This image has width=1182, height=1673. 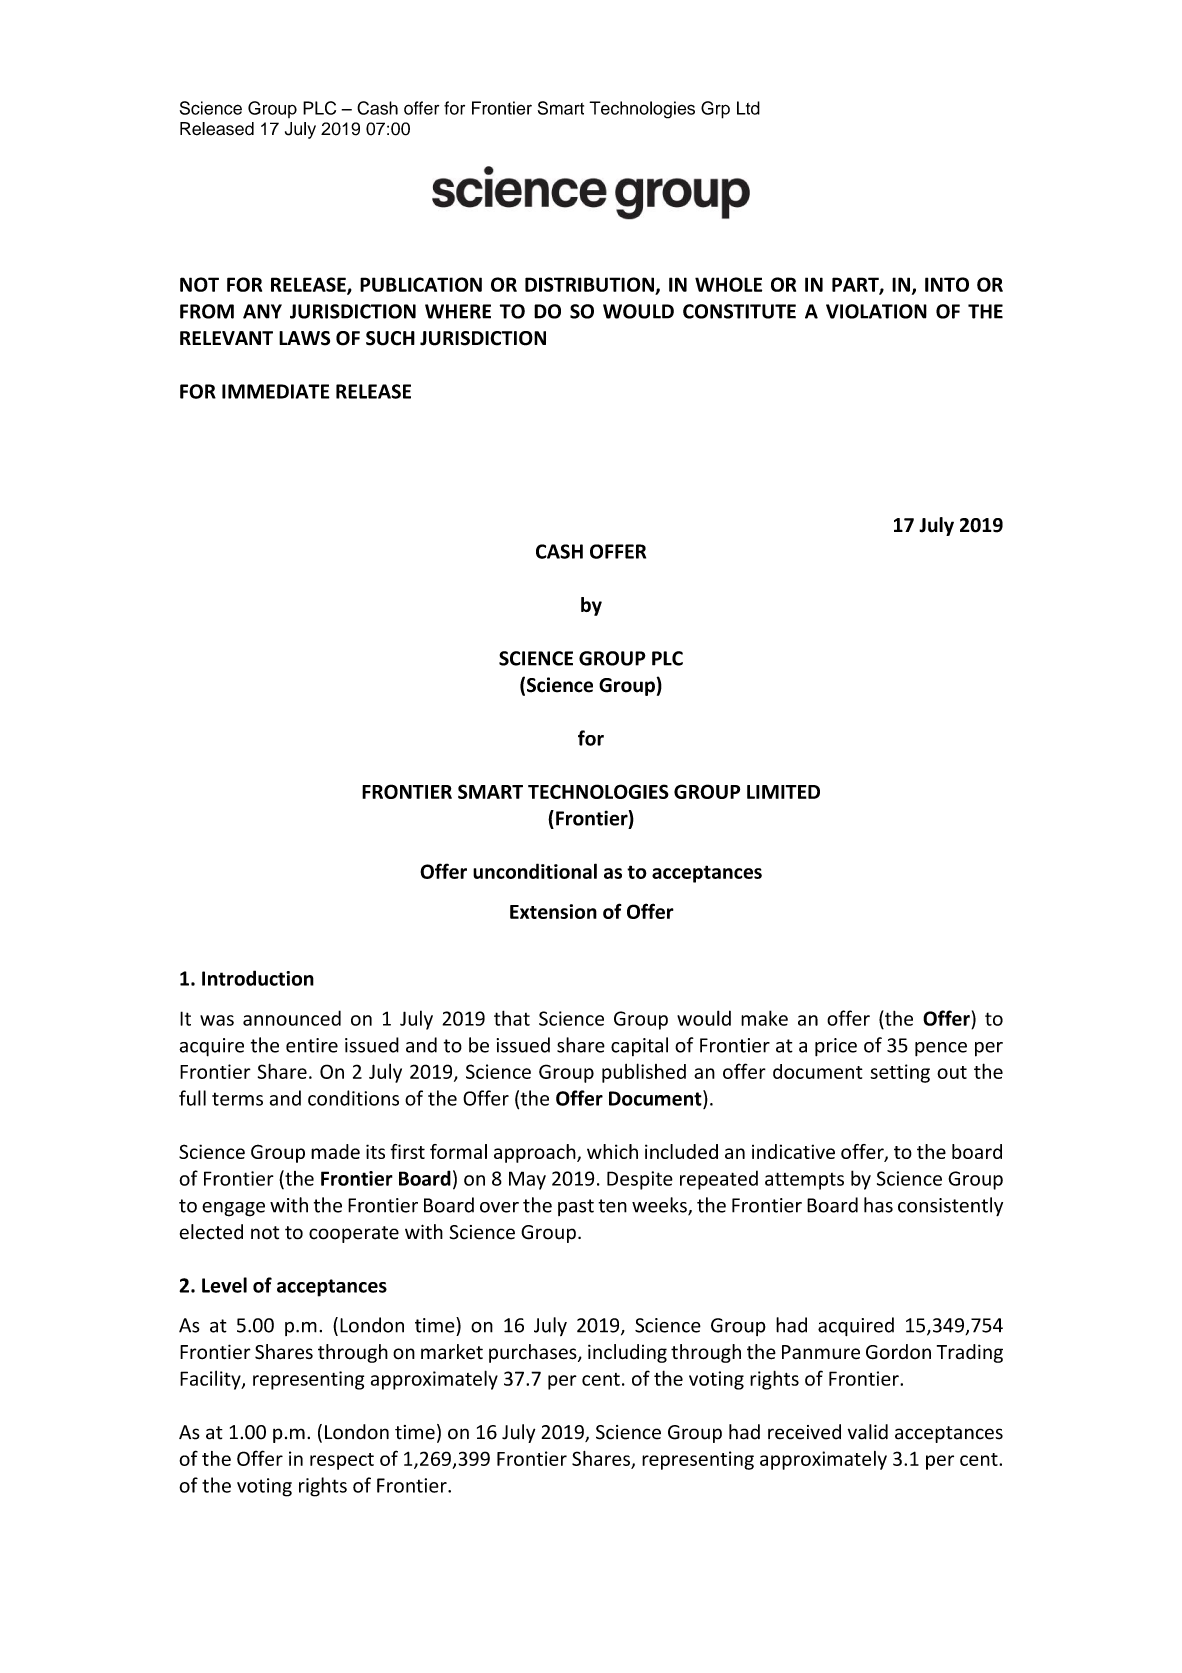 I want to click on which, so click(x=612, y=1151).
